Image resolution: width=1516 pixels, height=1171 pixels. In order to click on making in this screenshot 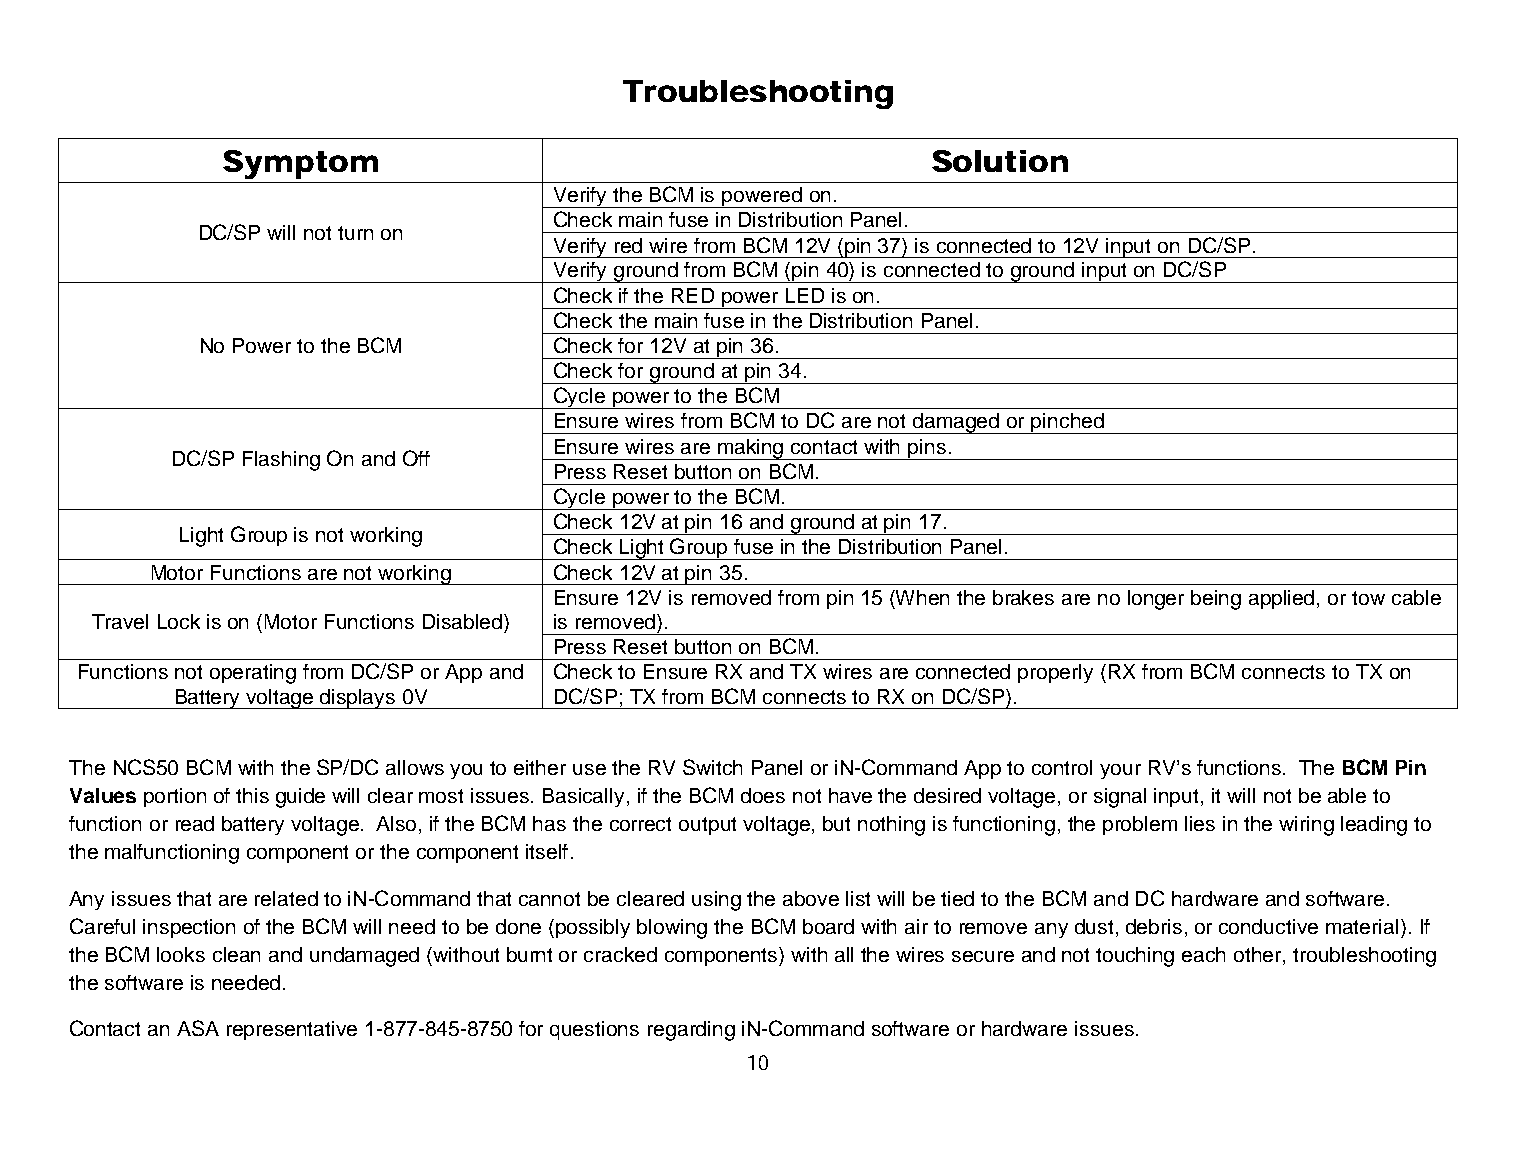, I will do `click(751, 449)`.
